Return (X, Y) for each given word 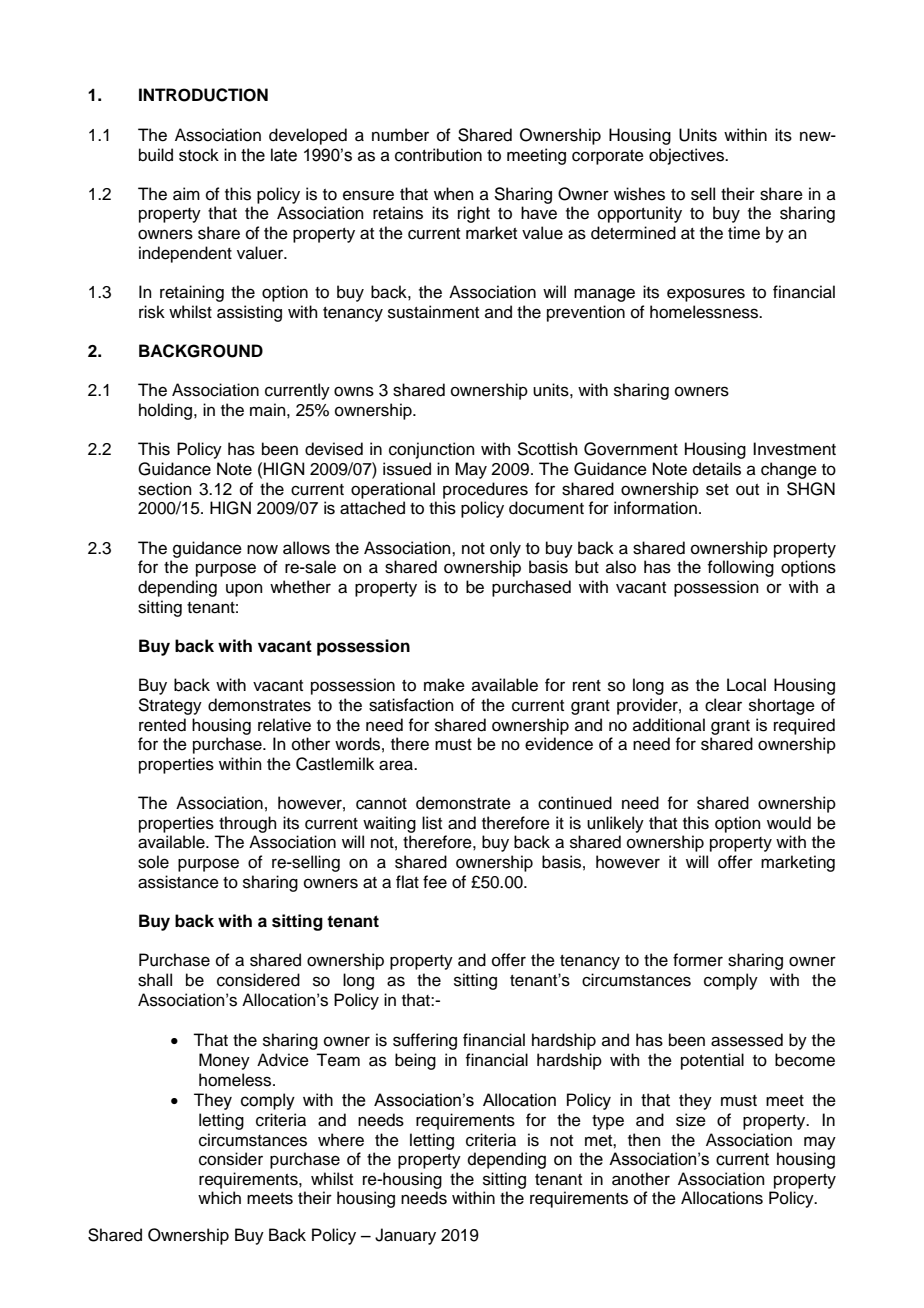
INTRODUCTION (203, 95)
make (444, 685)
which (219, 1198)
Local (746, 685)
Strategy (170, 706)
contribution (438, 155)
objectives (687, 156)
